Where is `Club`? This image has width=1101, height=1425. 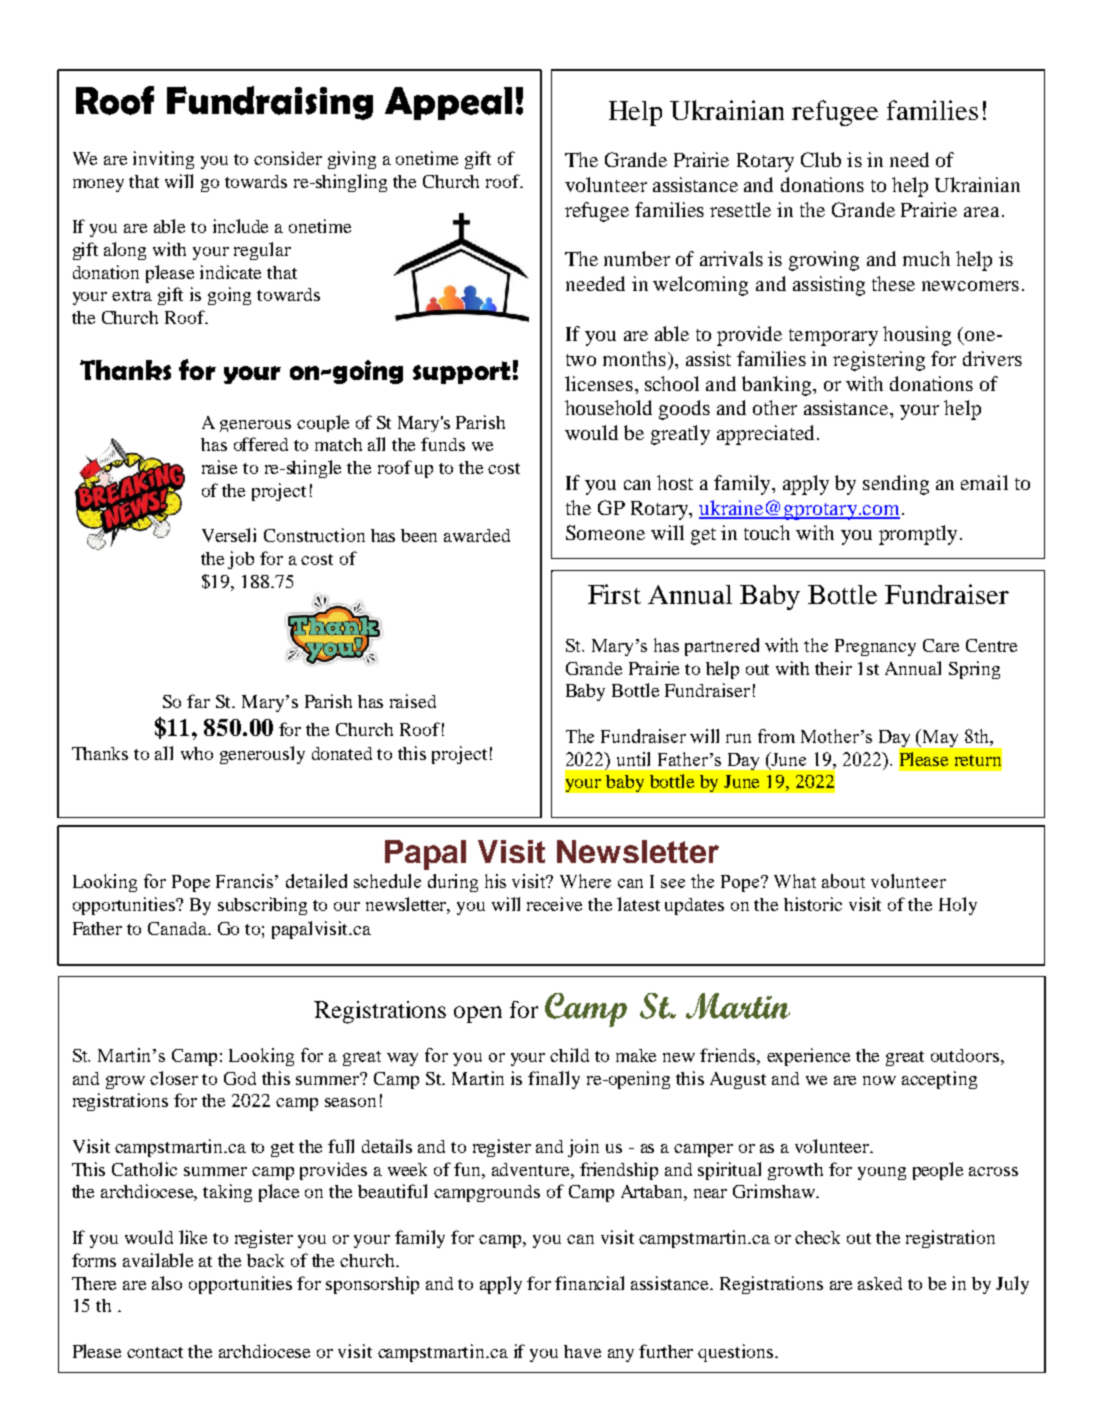 Club is located at coordinates (821, 159).
